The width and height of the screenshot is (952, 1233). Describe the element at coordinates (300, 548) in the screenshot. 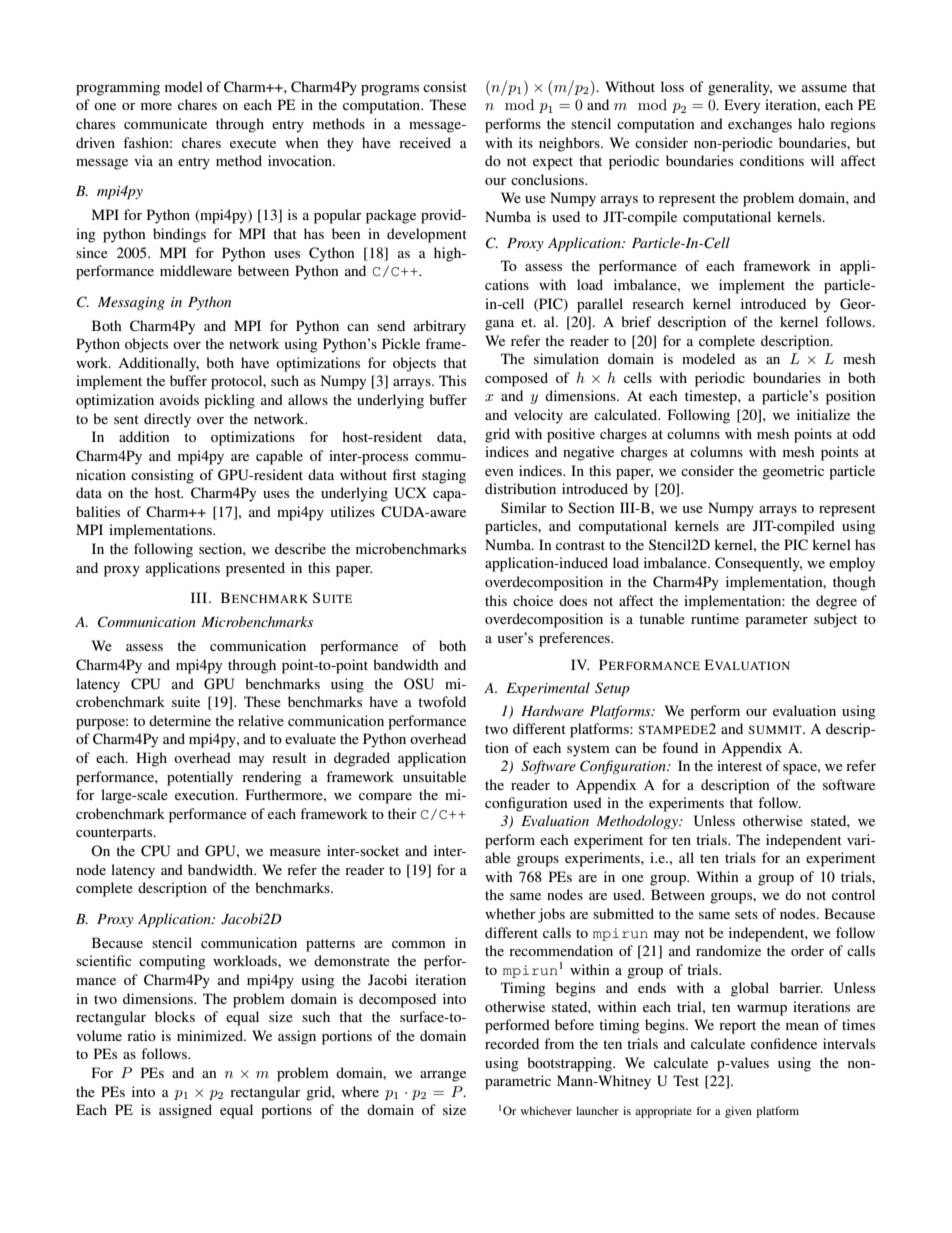

I see `describe` at that location.
